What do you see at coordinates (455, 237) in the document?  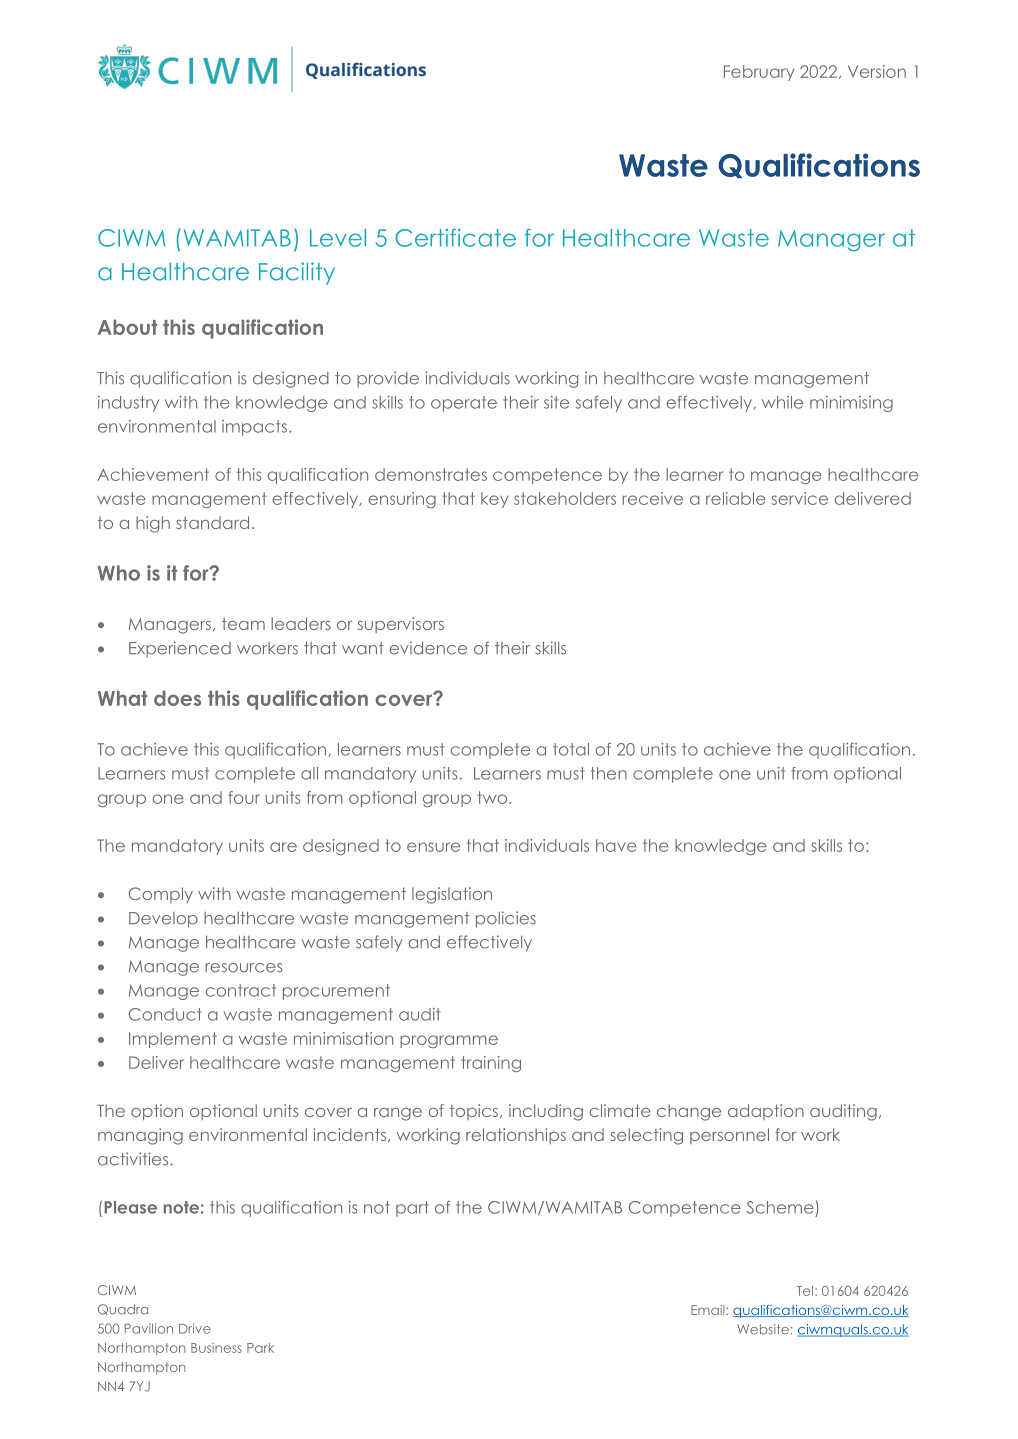 I see `Certificate` at bounding box center [455, 237].
